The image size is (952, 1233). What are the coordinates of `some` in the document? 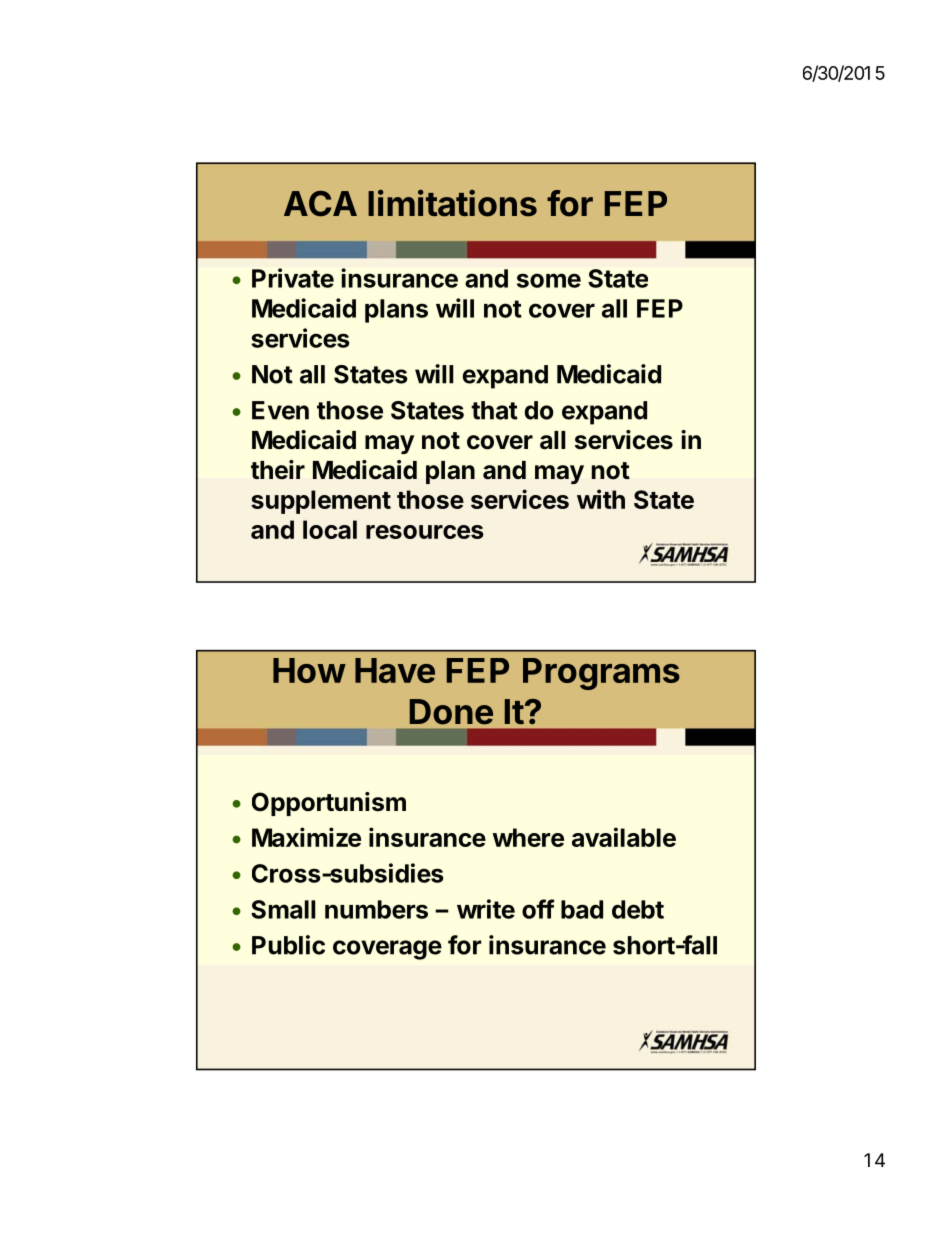 It's located at (549, 280).
